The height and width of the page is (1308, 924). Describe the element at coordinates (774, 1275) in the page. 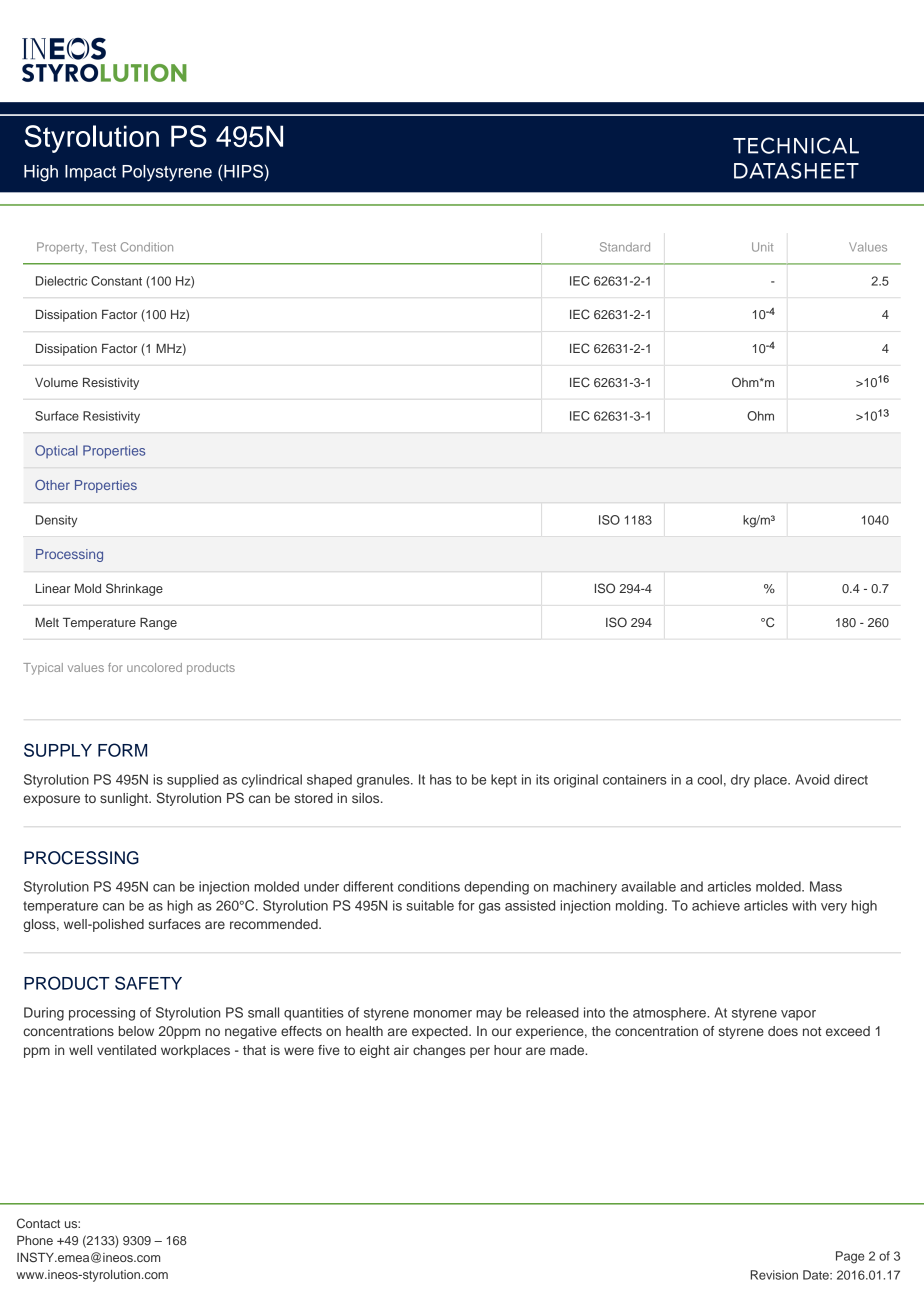

I see `Revision` at that location.
